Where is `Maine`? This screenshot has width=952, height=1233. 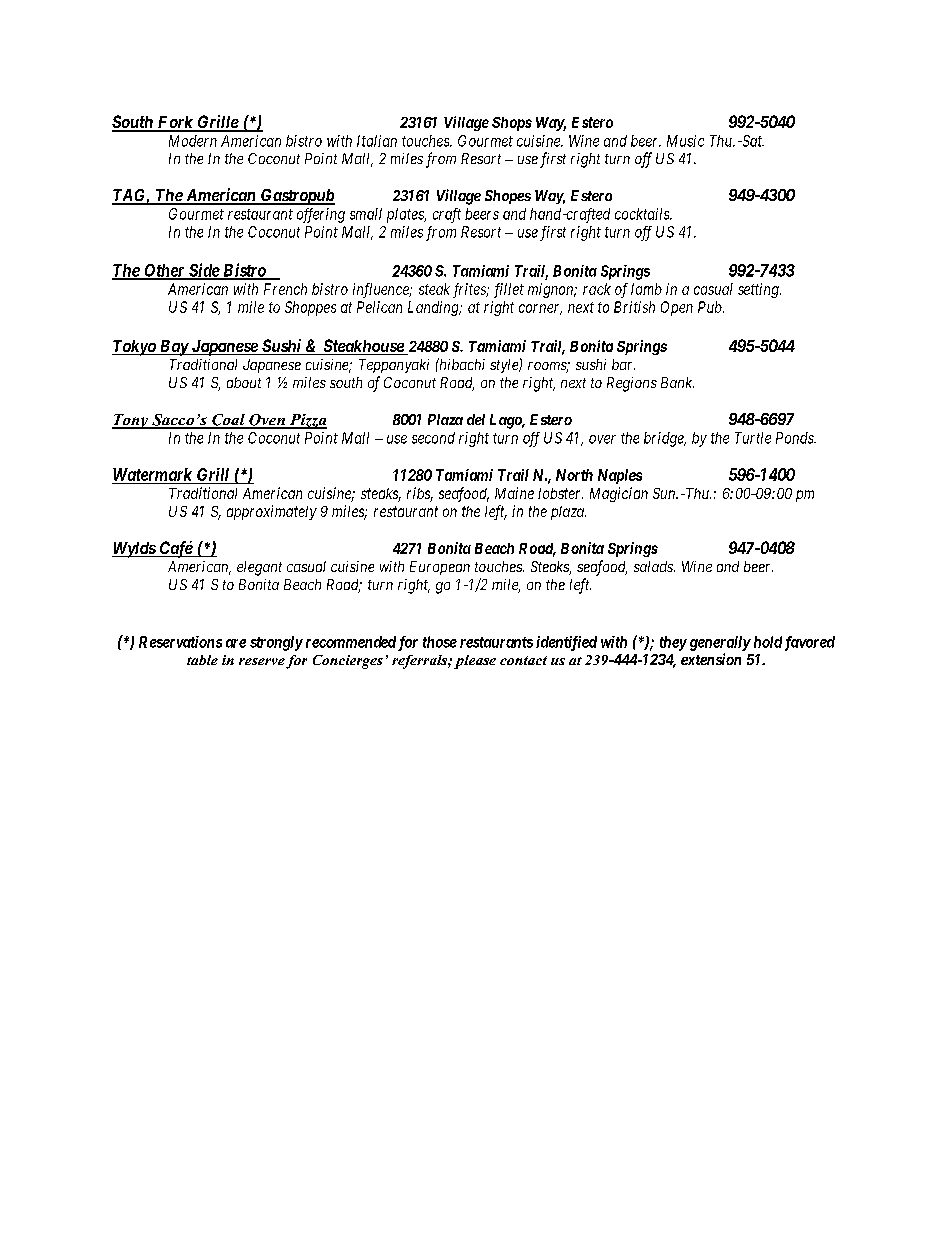
Maine is located at coordinates (514, 493).
